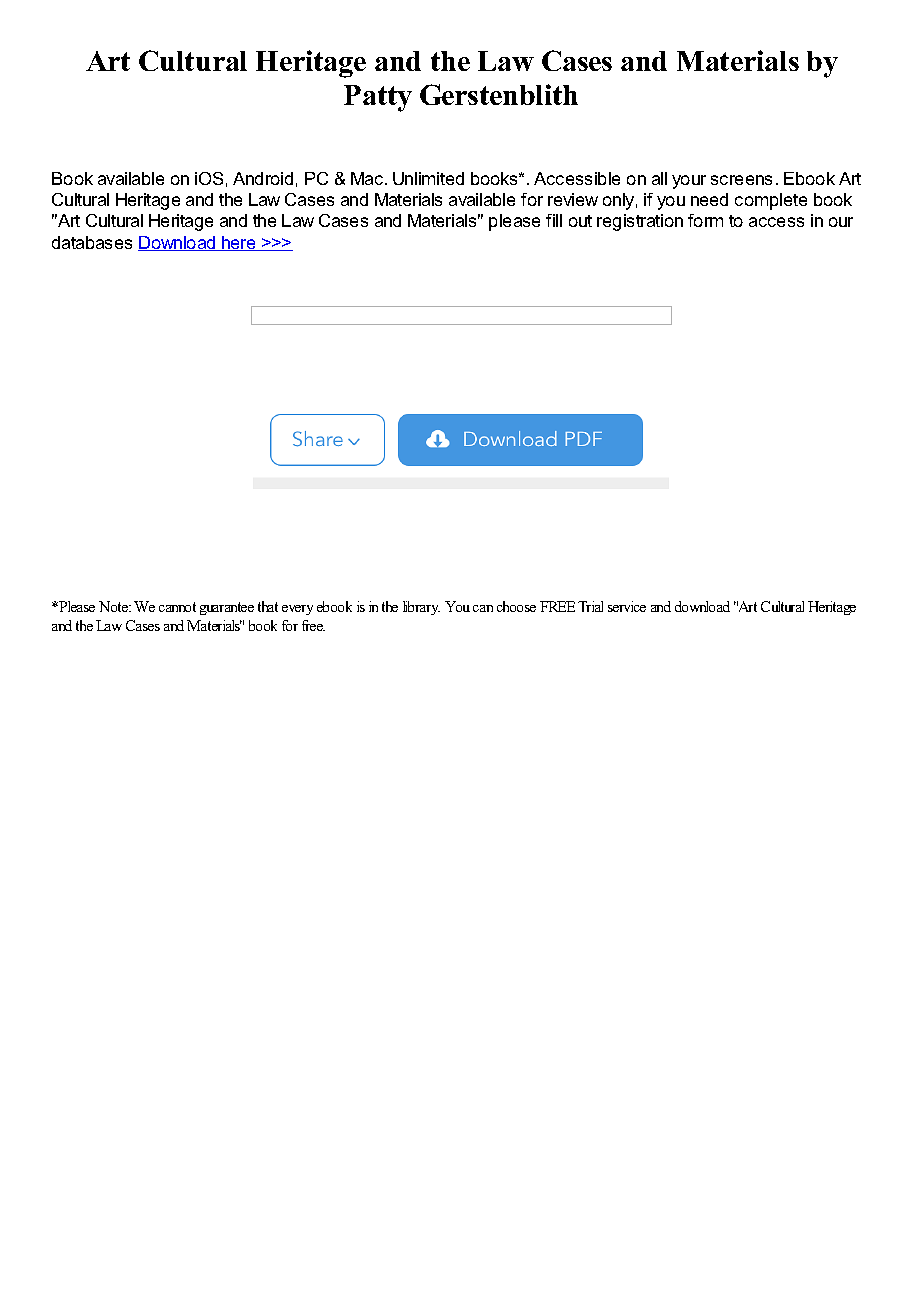 Image resolution: width=924 pixels, height=1308 pixels. Describe the element at coordinates (554, 220) in the screenshot. I see `fill` at that location.
